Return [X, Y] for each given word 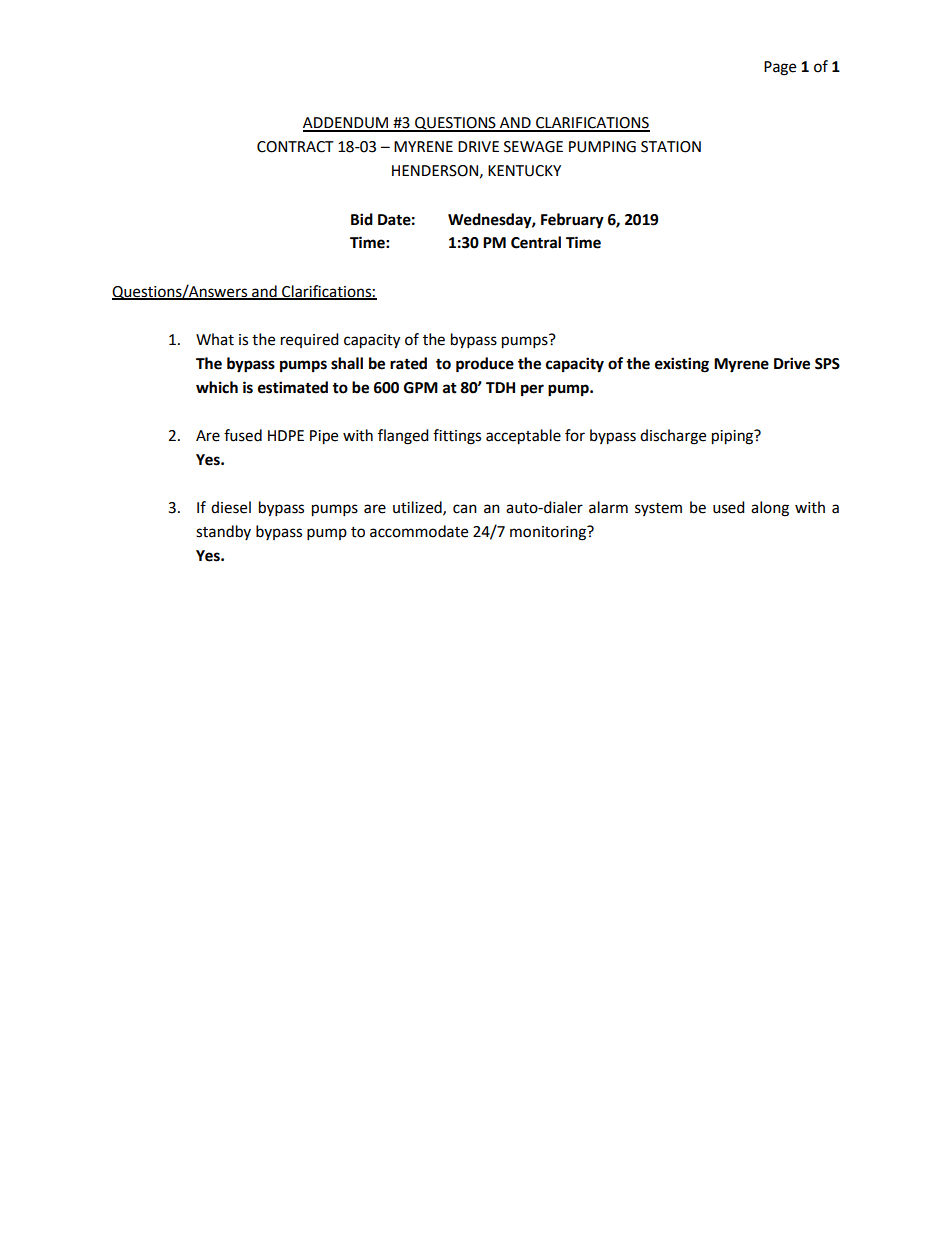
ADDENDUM [347, 124]
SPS [827, 364]
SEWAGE [533, 147]
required [310, 340]
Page [780, 68]
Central [536, 242]
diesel [231, 507]
